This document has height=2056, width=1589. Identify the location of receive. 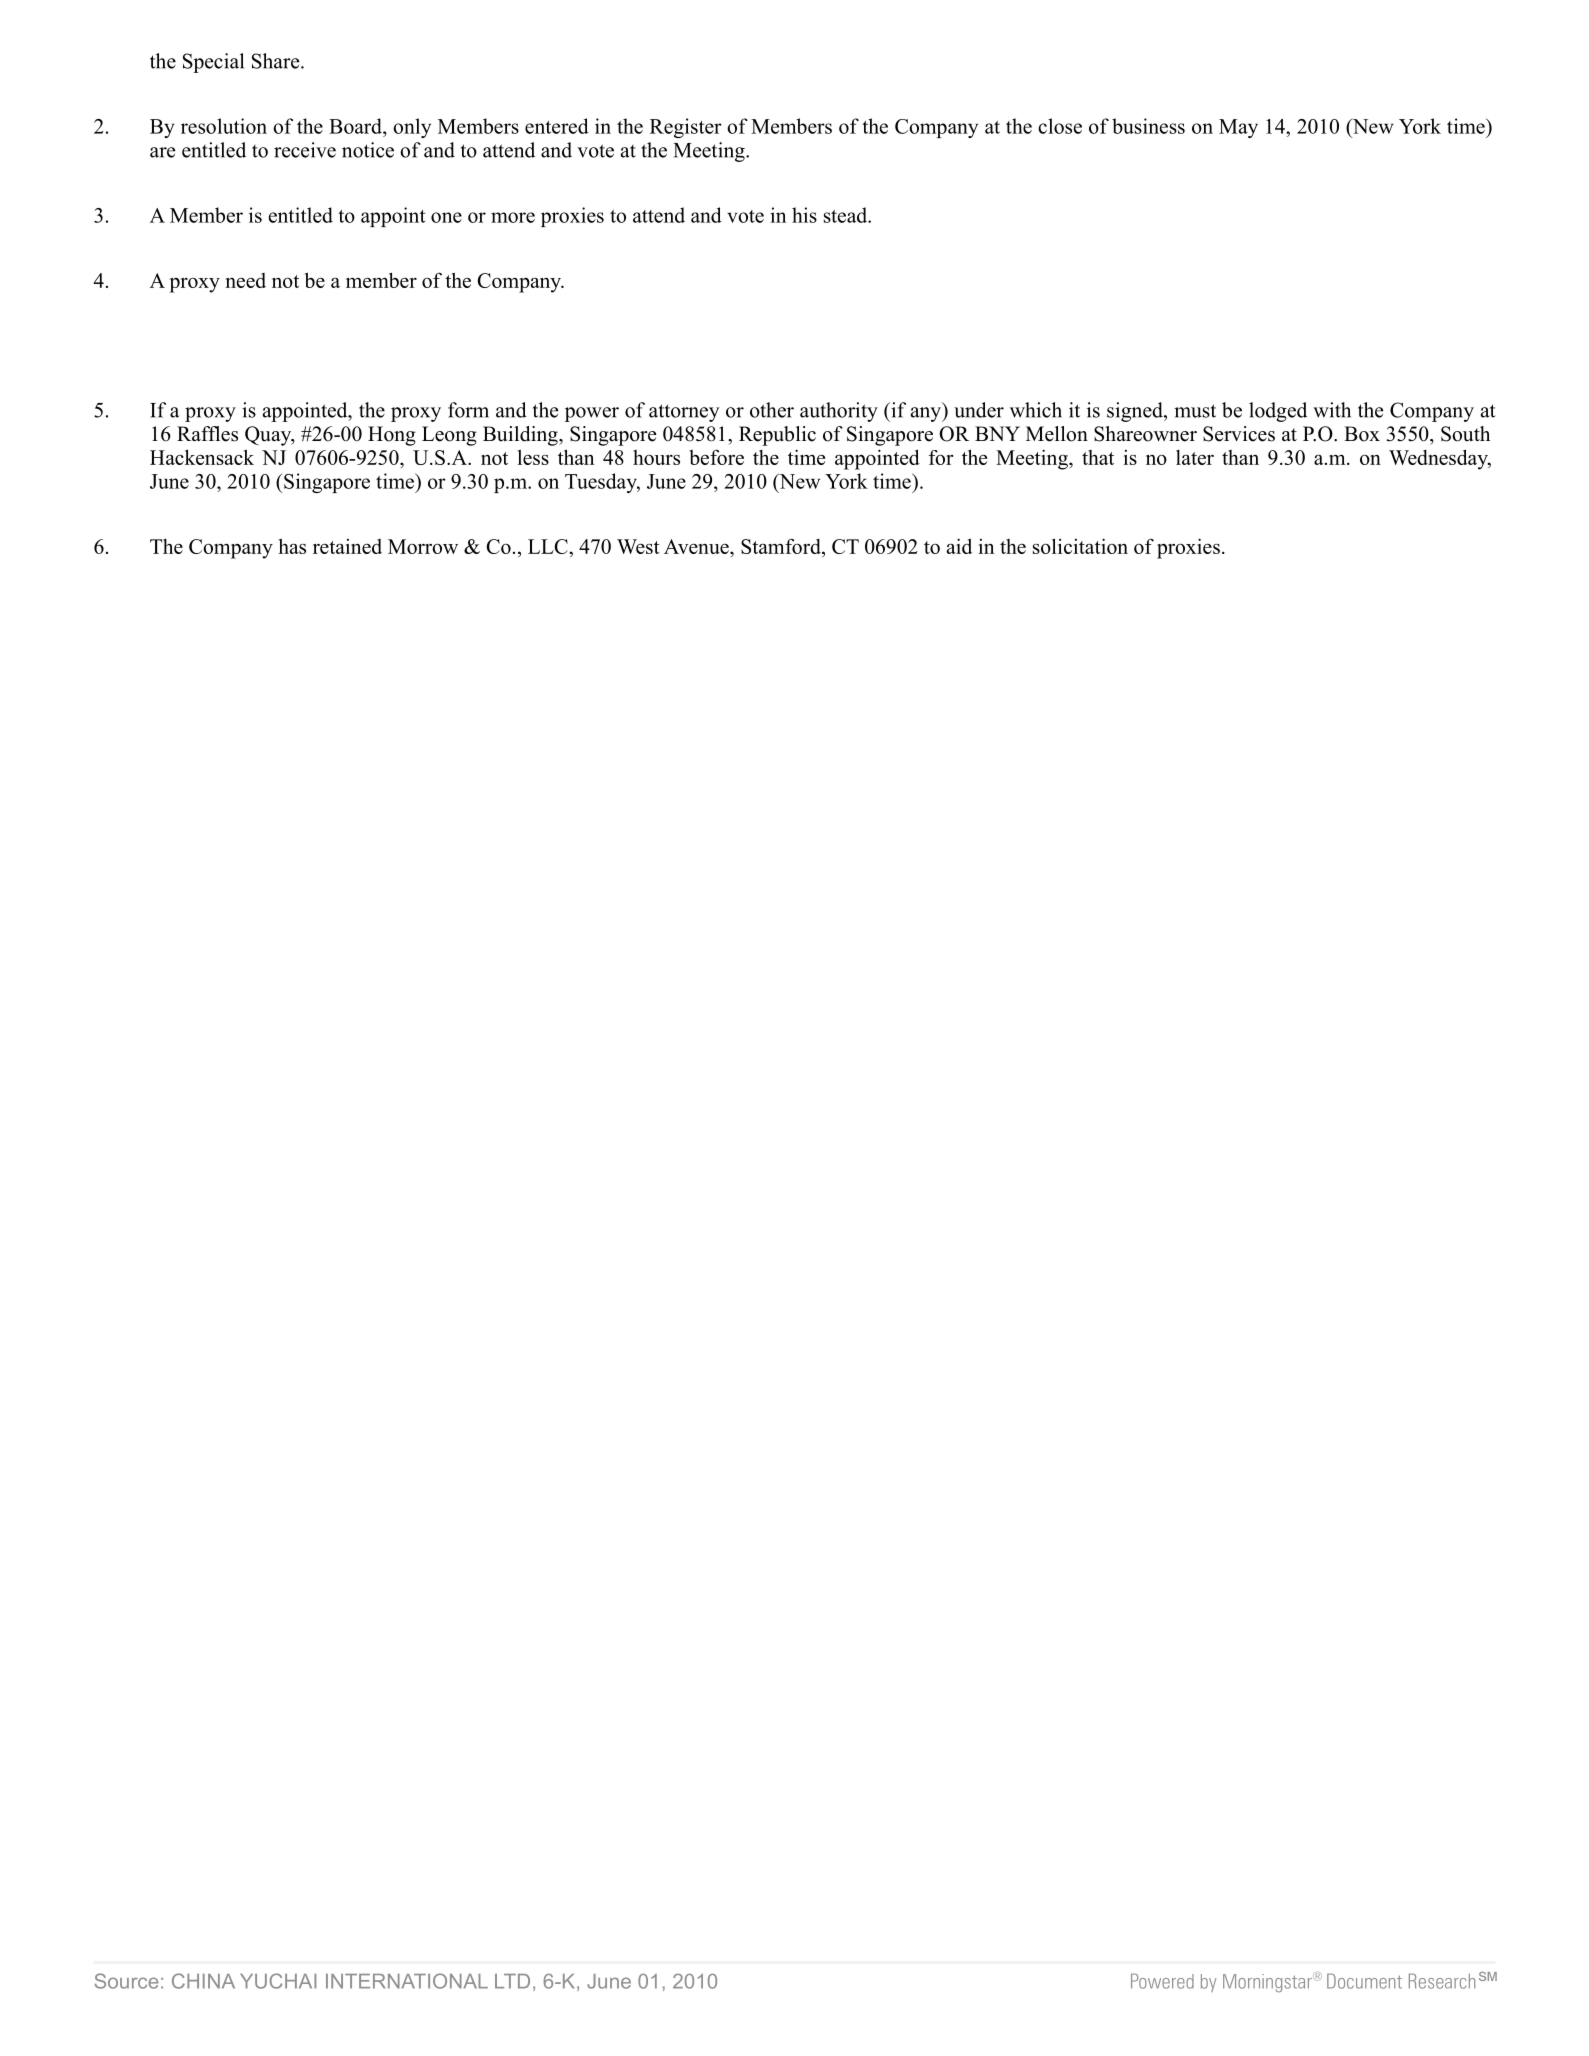
(305, 150).
